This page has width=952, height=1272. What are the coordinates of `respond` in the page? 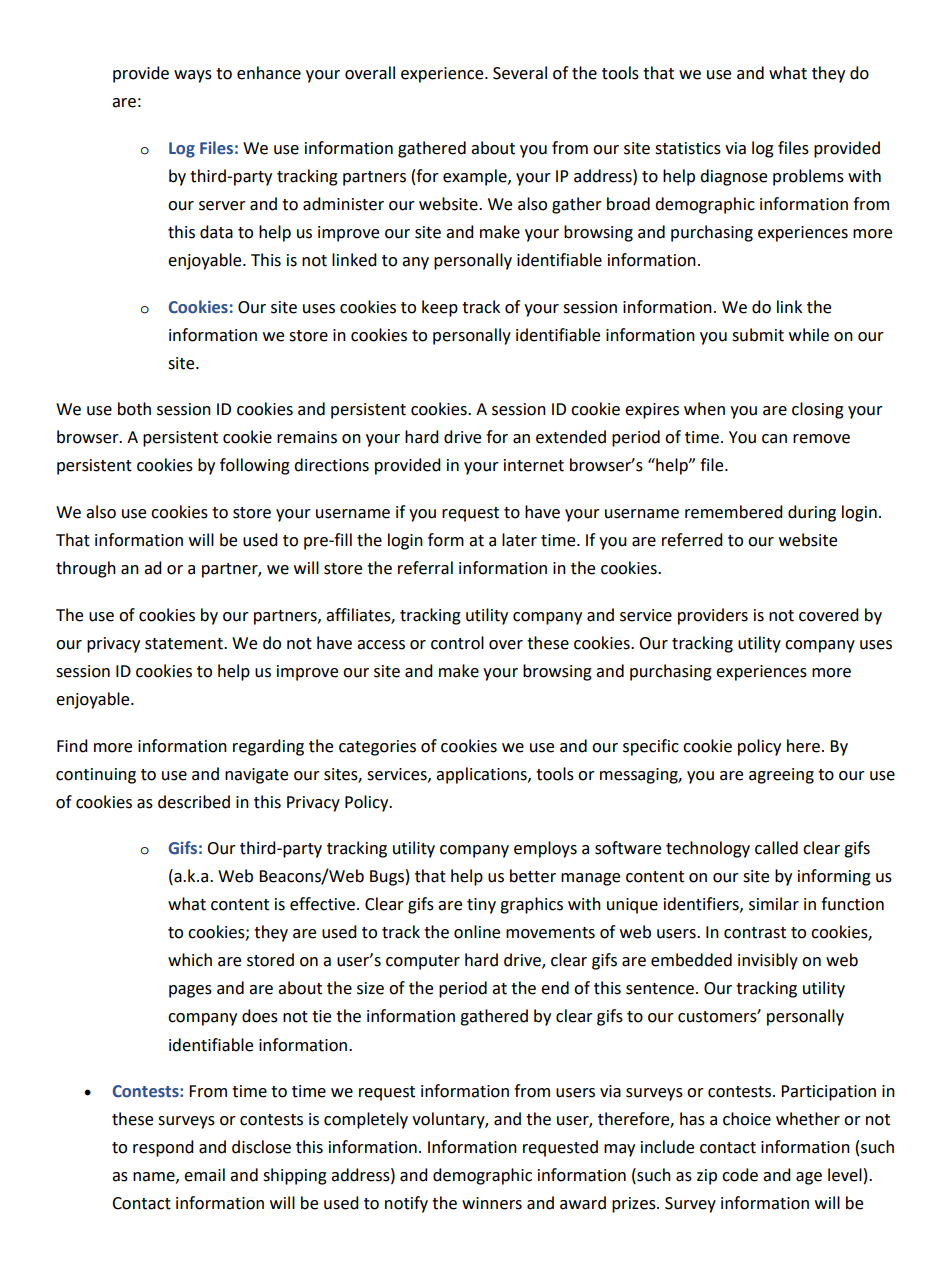 It's located at (163, 1148).
